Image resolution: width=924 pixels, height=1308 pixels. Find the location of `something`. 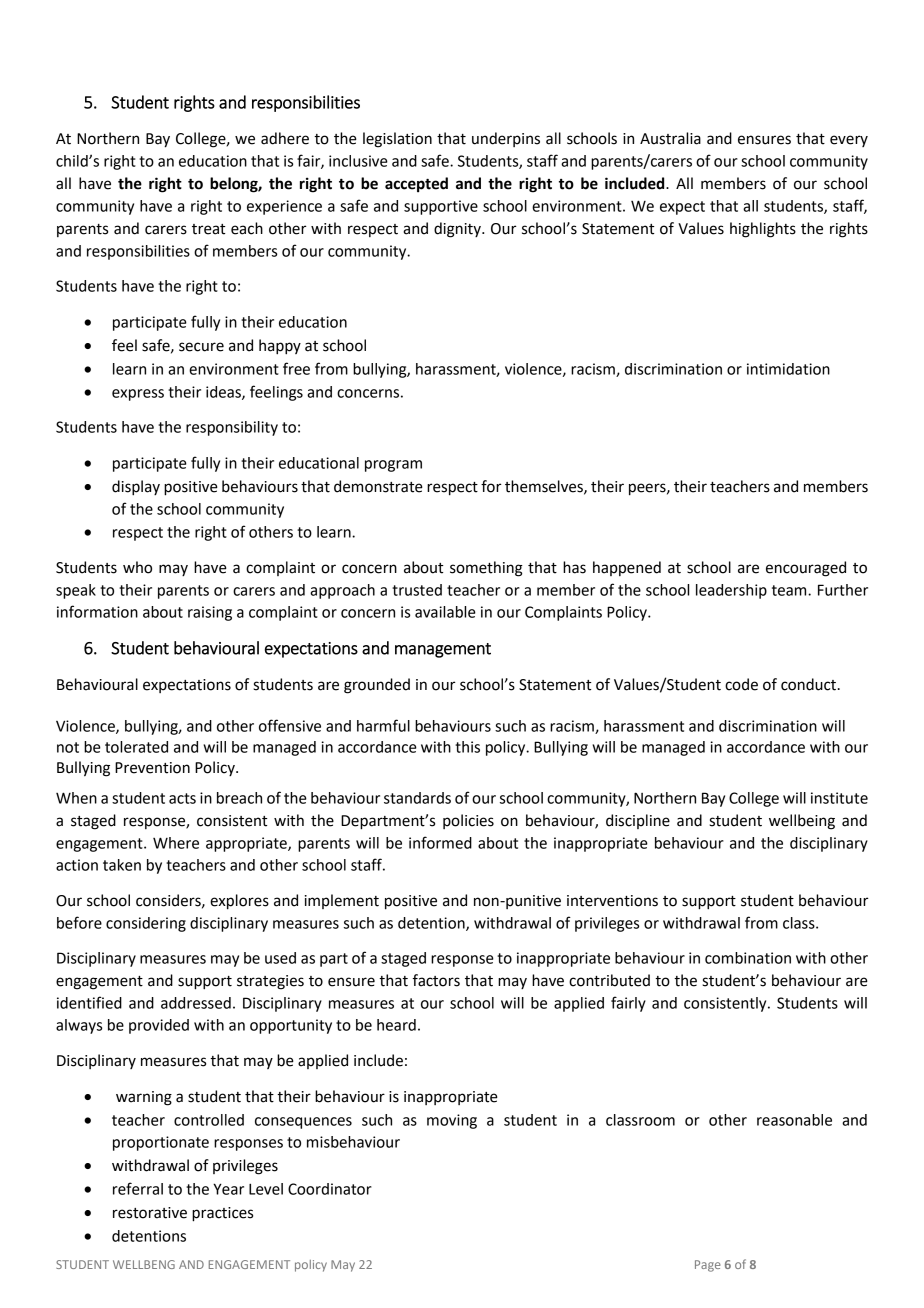

something is located at coordinates (486, 569).
